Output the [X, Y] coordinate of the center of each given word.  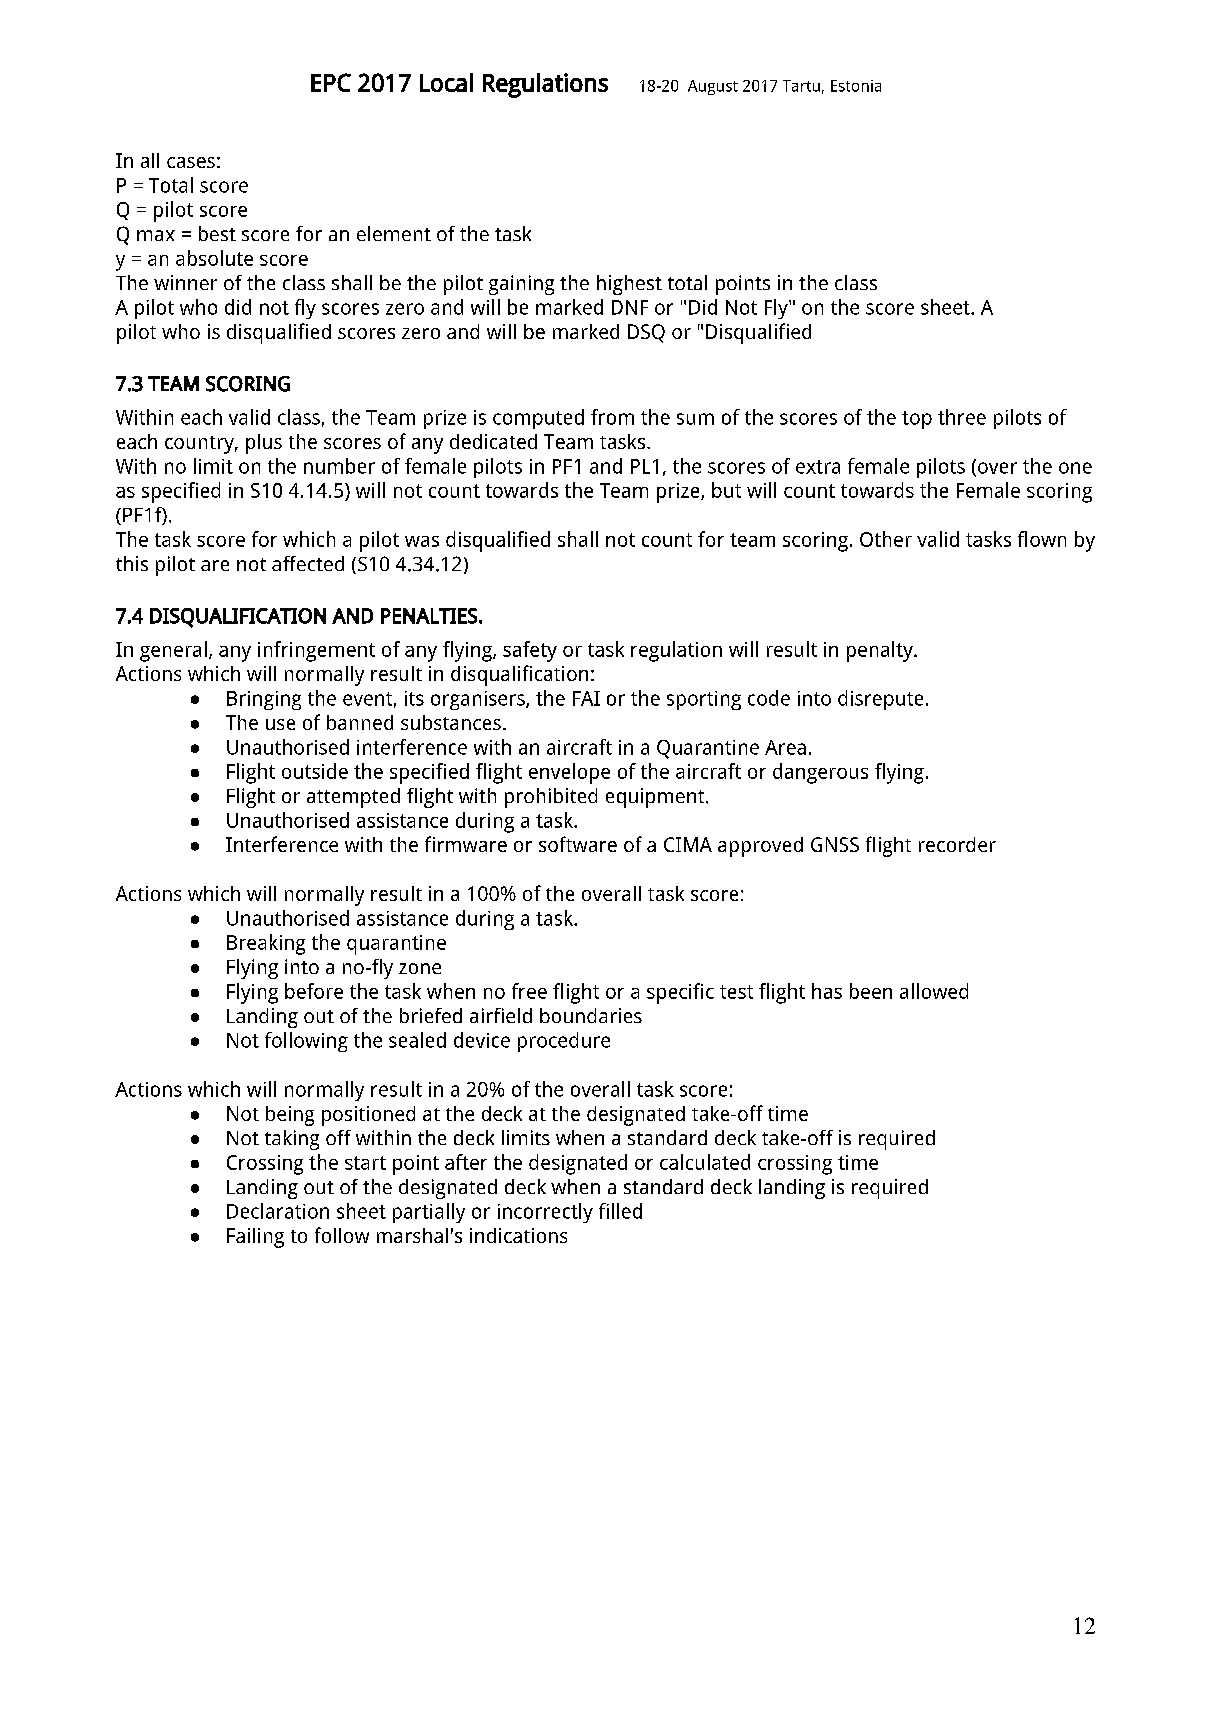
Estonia [856, 86]
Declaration [278, 1211]
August [713, 87]
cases [191, 162]
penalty [881, 651]
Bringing [264, 700]
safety [530, 651]
